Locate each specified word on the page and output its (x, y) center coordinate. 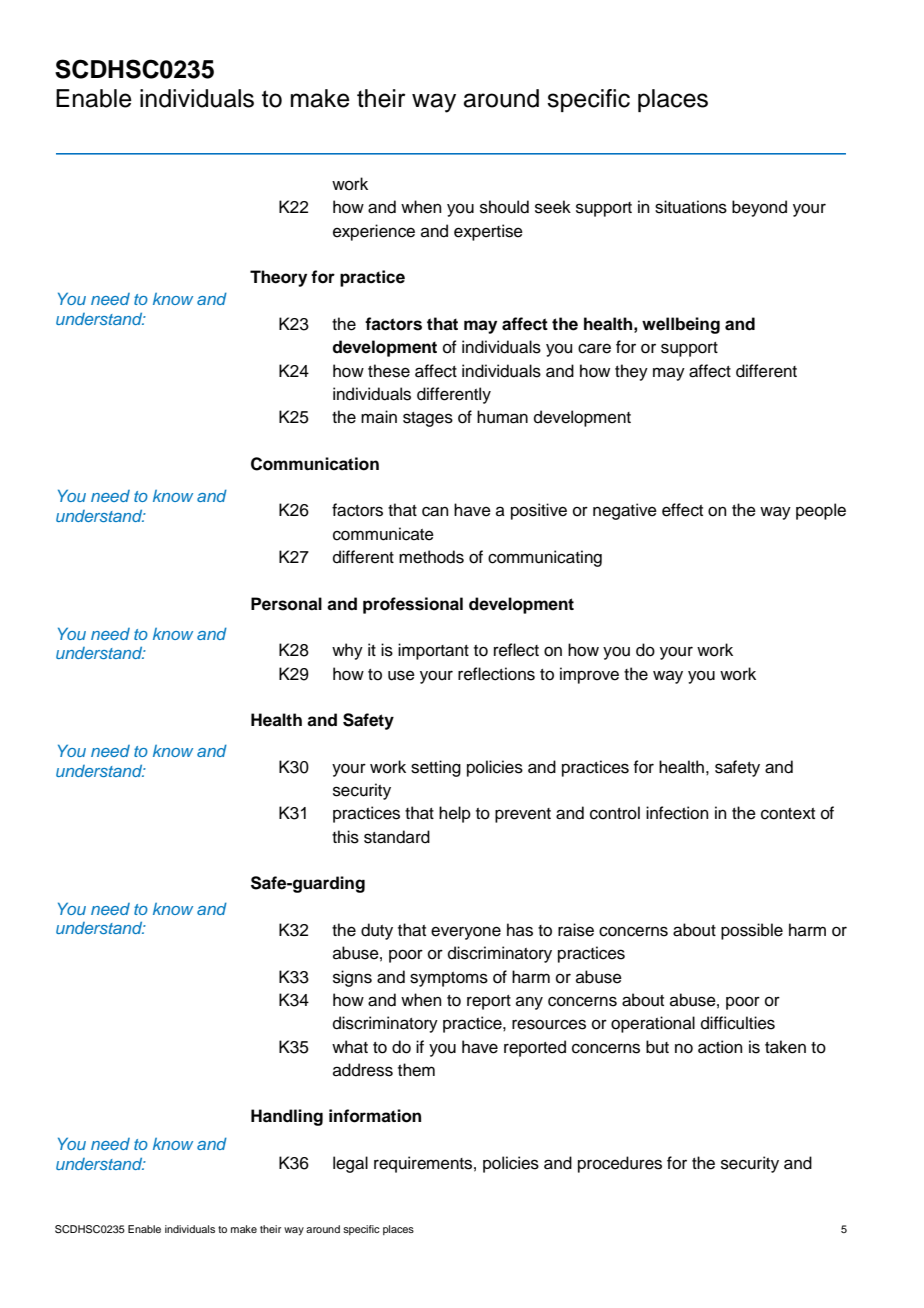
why (347, 651)
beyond (759, 208)
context (788, 814)
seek (553, 207)
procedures (620, 1164)
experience (374, 232)
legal (350, 1164)
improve (589, 675)
